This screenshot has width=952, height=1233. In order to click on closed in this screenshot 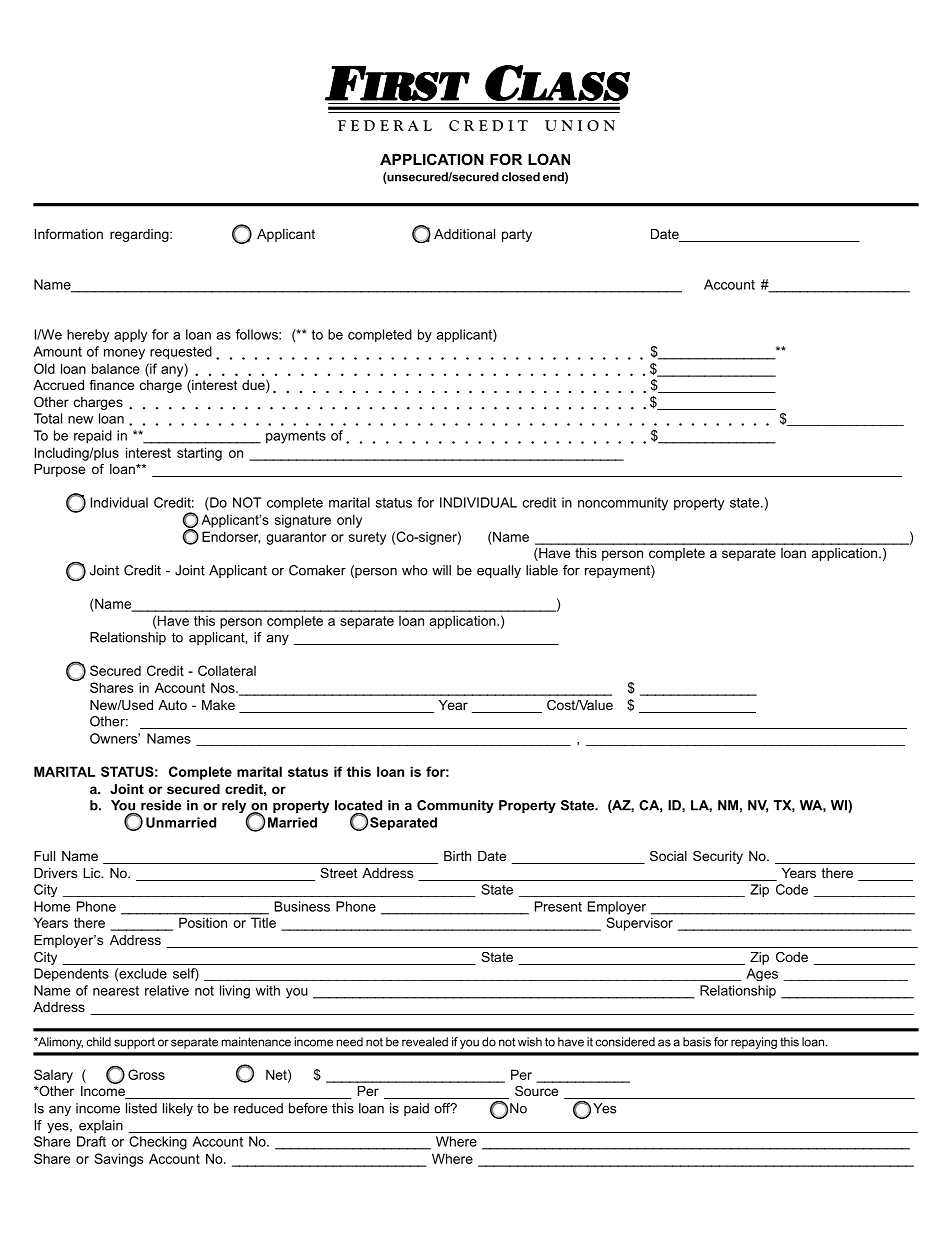, I will do `click(521, 177)`.
